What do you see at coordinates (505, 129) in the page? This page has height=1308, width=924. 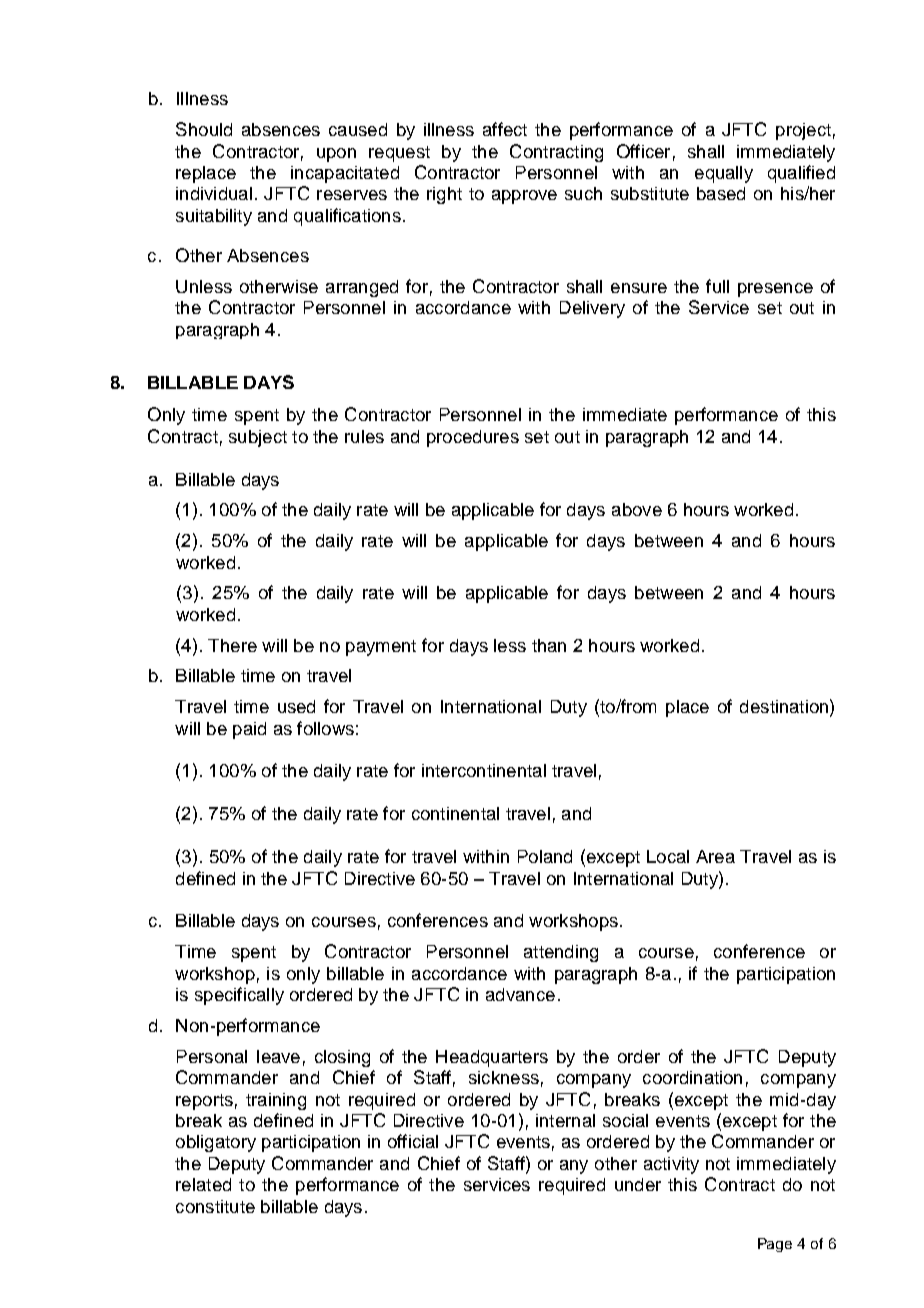 I see `affect` at bounding box center [505, 129].
